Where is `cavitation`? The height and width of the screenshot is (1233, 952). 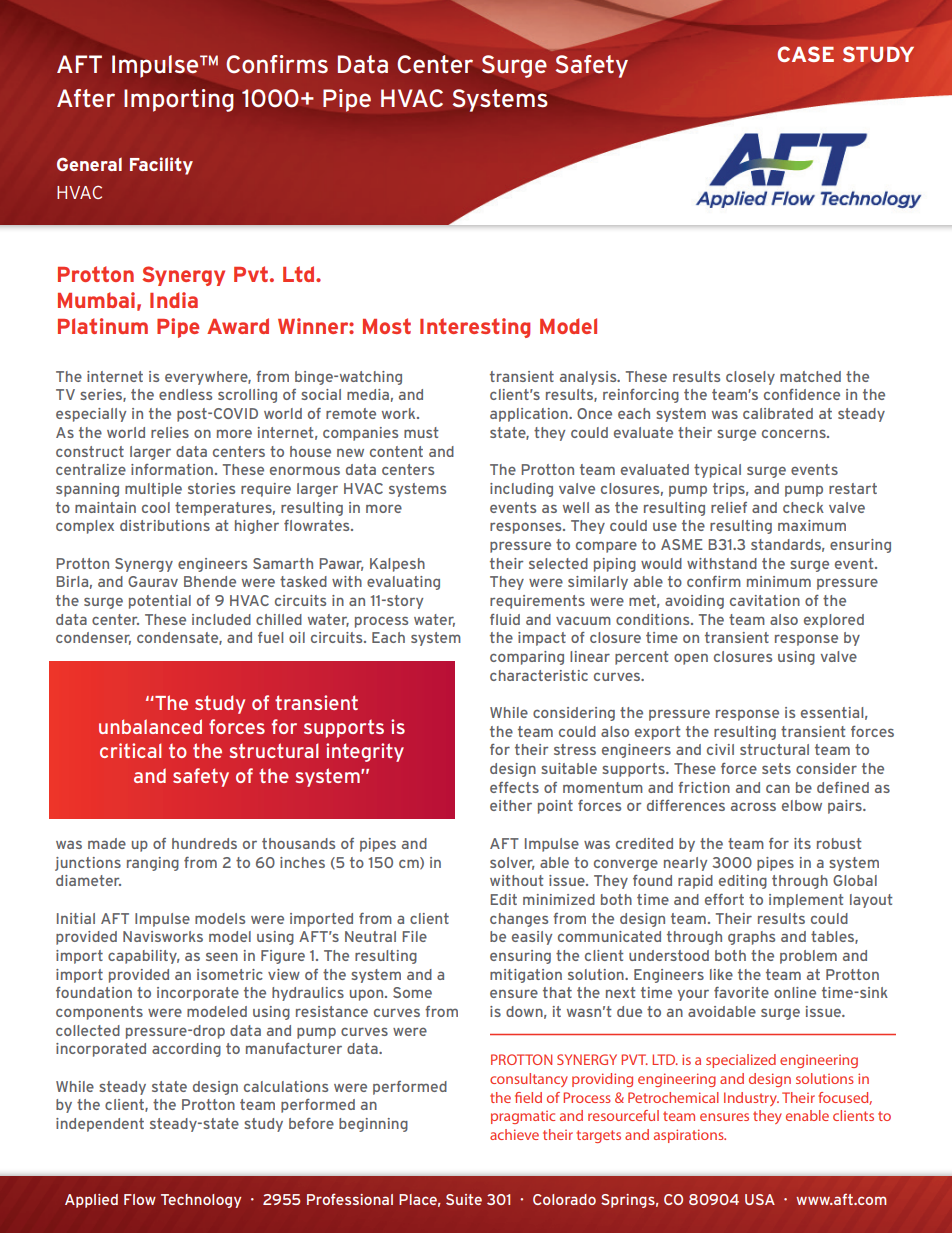 cavitation is located at coordinates (765, 600).
